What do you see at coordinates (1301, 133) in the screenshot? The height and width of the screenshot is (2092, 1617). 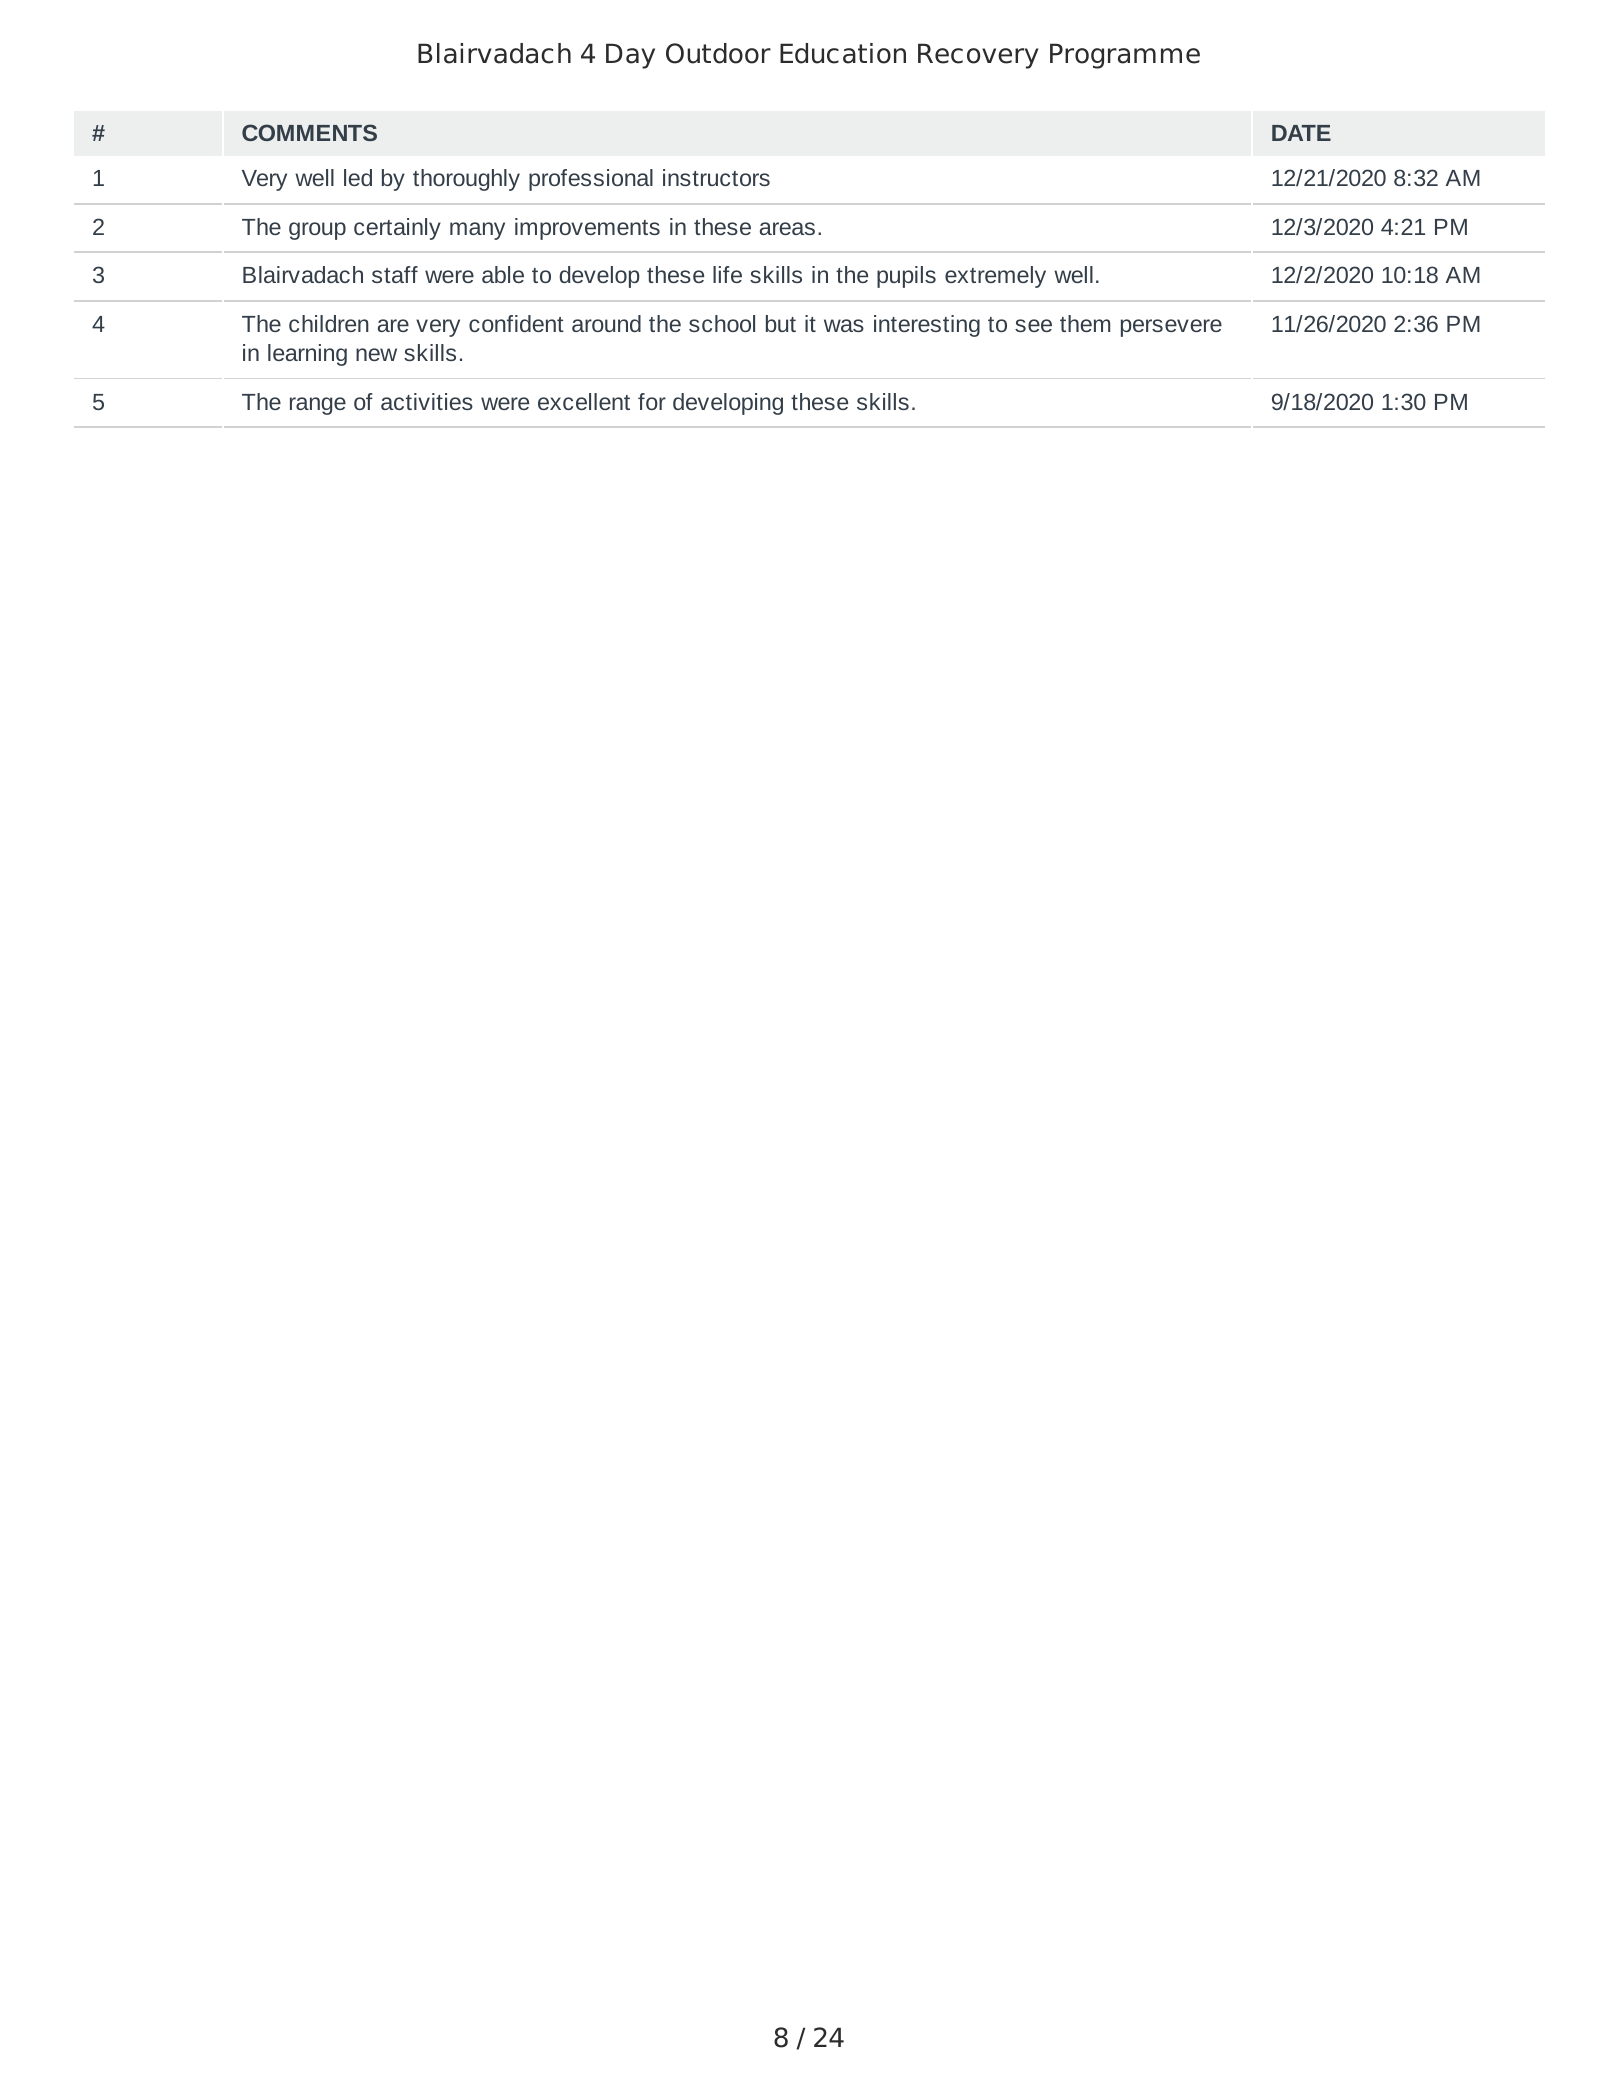 I see `DATE` at bounding box center [1301, 133].
